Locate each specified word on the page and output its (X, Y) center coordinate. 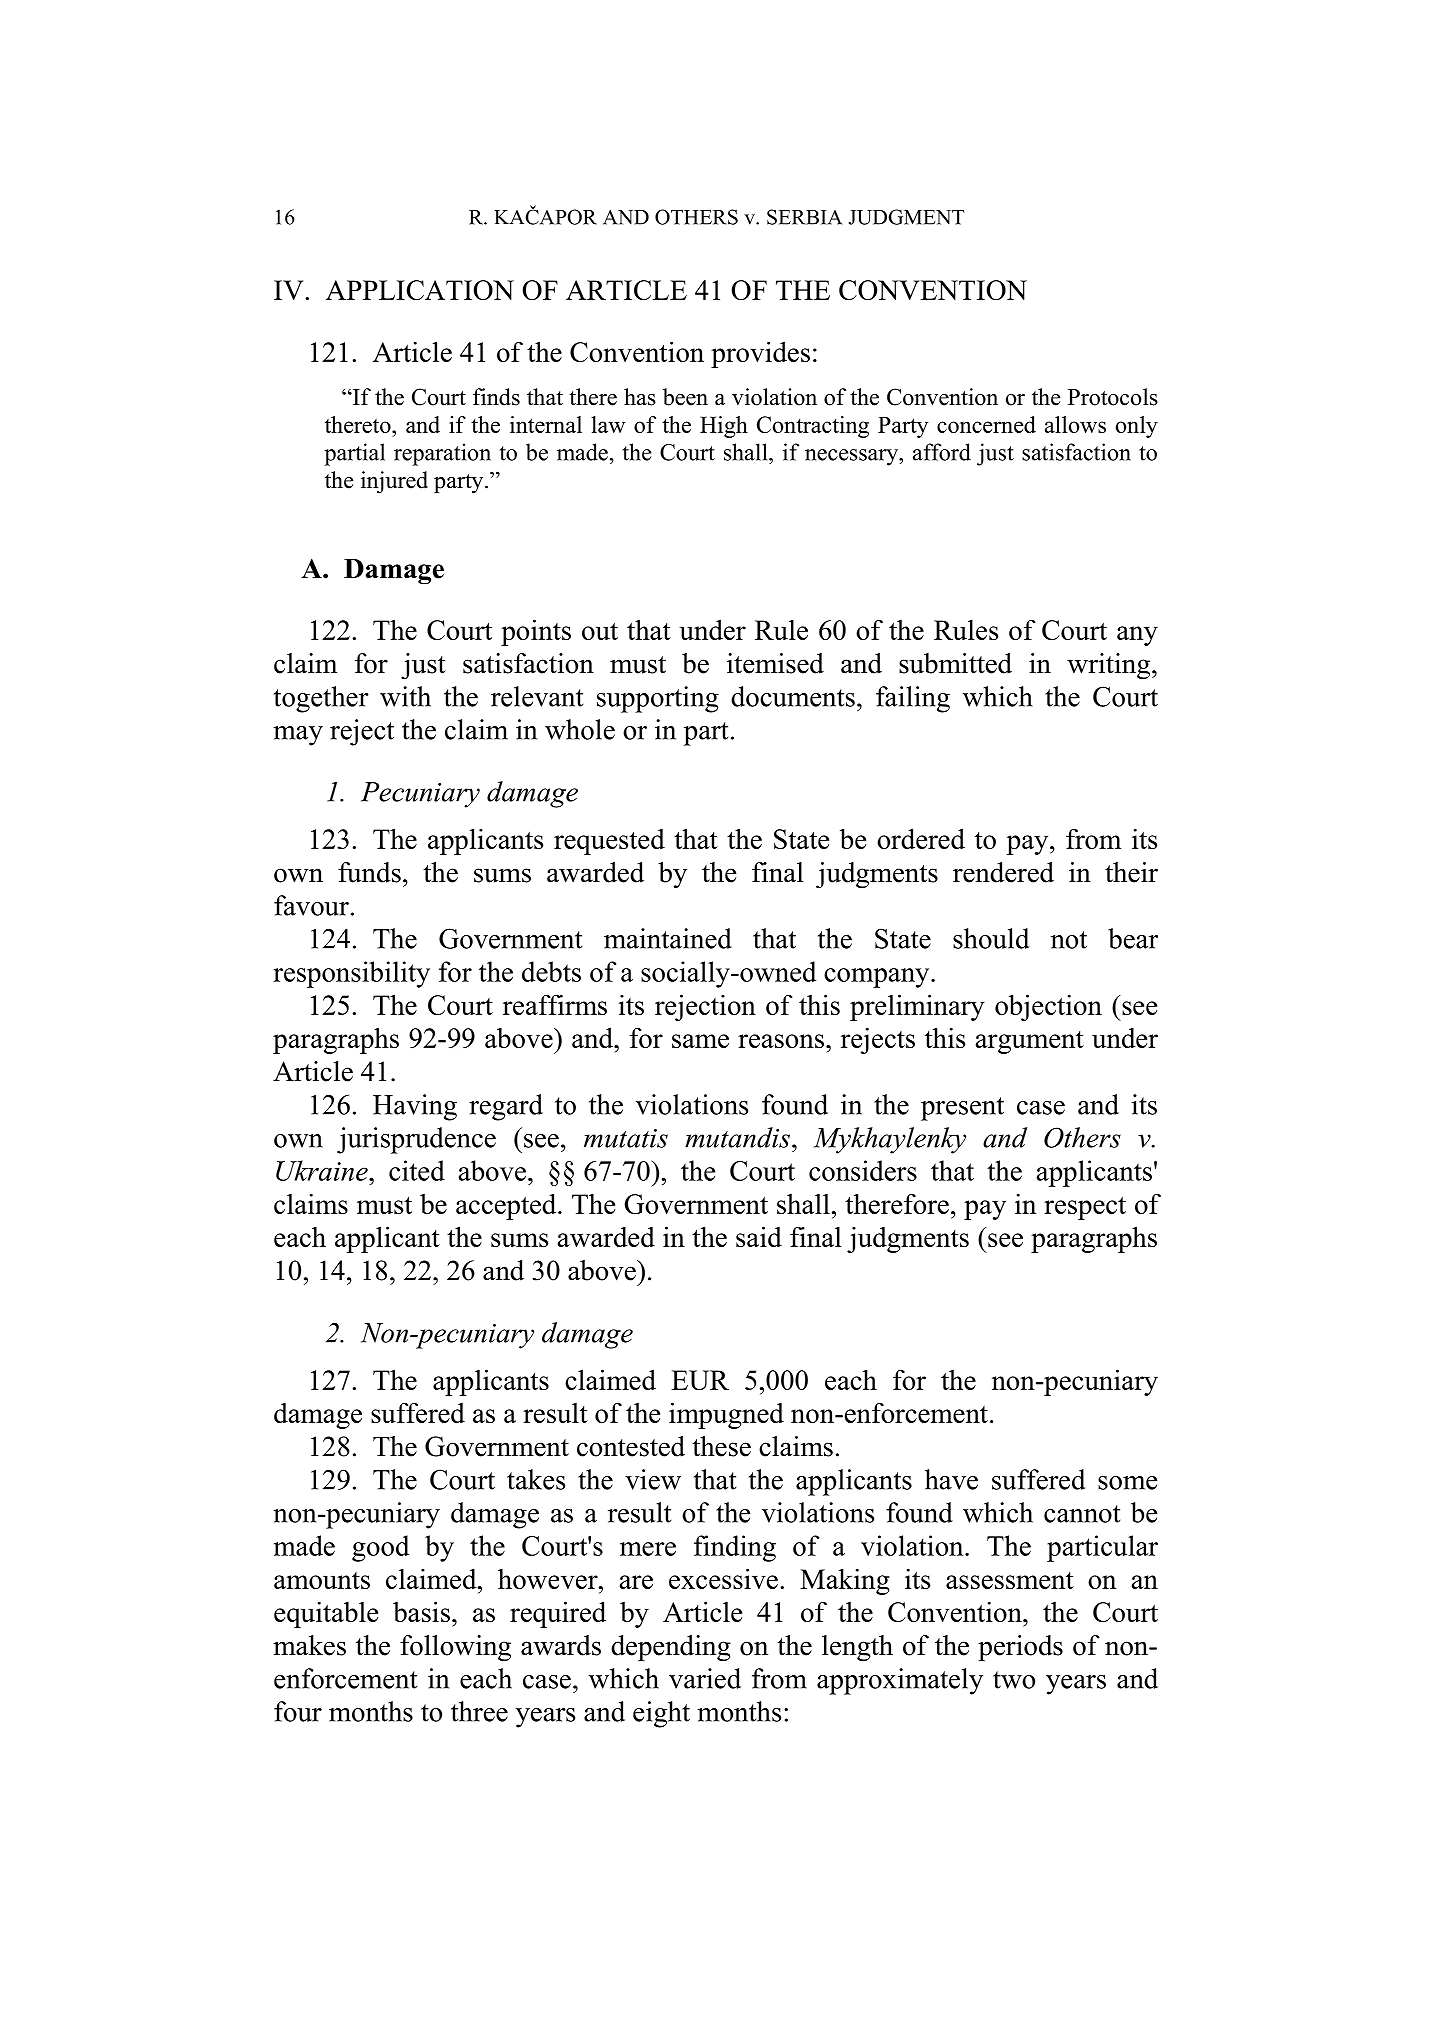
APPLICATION (420, 290)
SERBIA (804, 217)
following (455, 1648)
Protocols (1113, 397)
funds (369, 872)
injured (394, 482)
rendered (1003, 872)
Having (415, 1107)
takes (536, 1479)
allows (1075, 424)
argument (1030, 1042)
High (724, 427)
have (951, 1479)
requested (609, 842)
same (700, 1041)
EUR (700, 1380)
